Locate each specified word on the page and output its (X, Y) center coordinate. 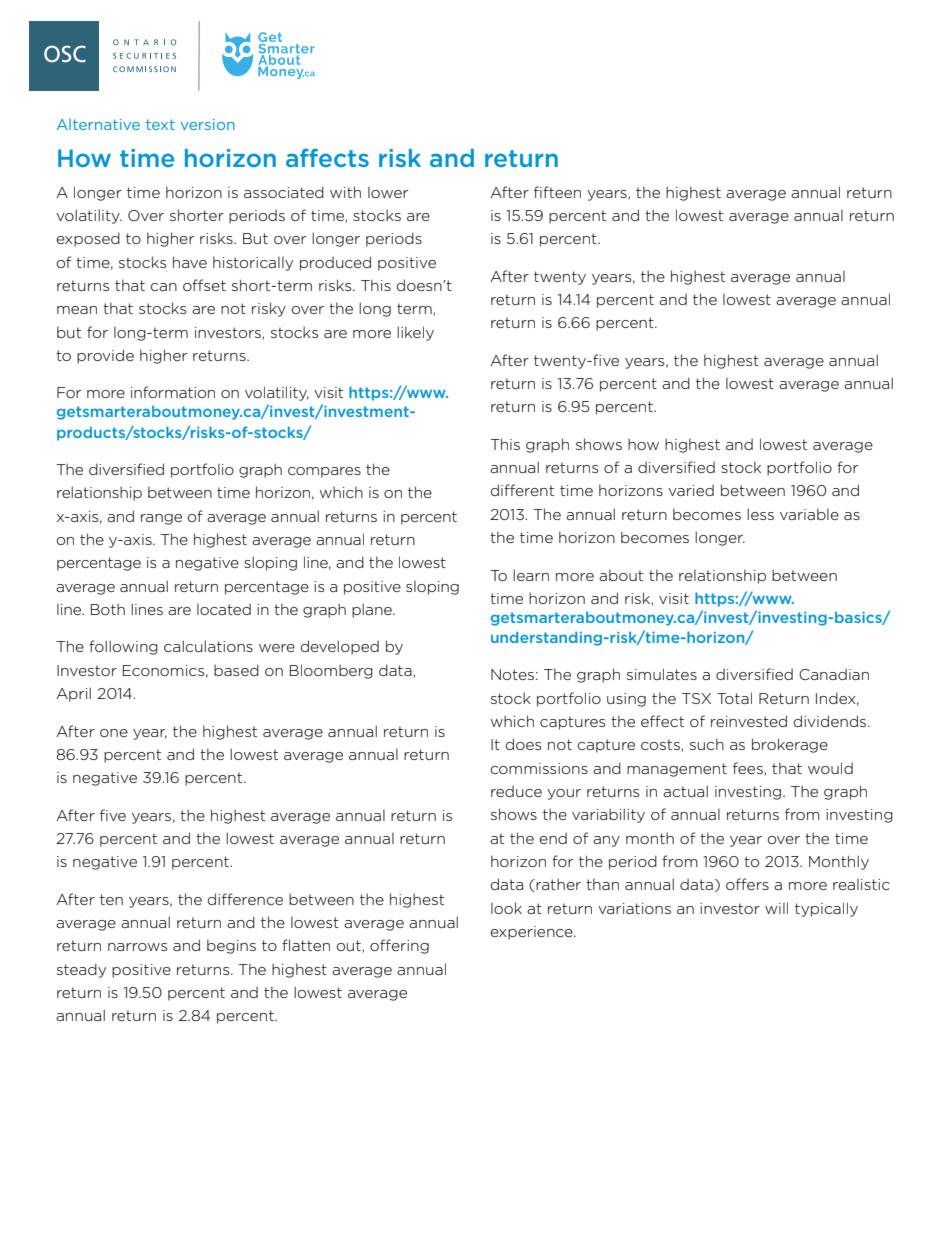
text (160, 124)
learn (531, 575)
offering (399, 946)
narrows (137, 947)
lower (388, 192)
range (161, 519)
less (760, 514)
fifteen (557, 192)
